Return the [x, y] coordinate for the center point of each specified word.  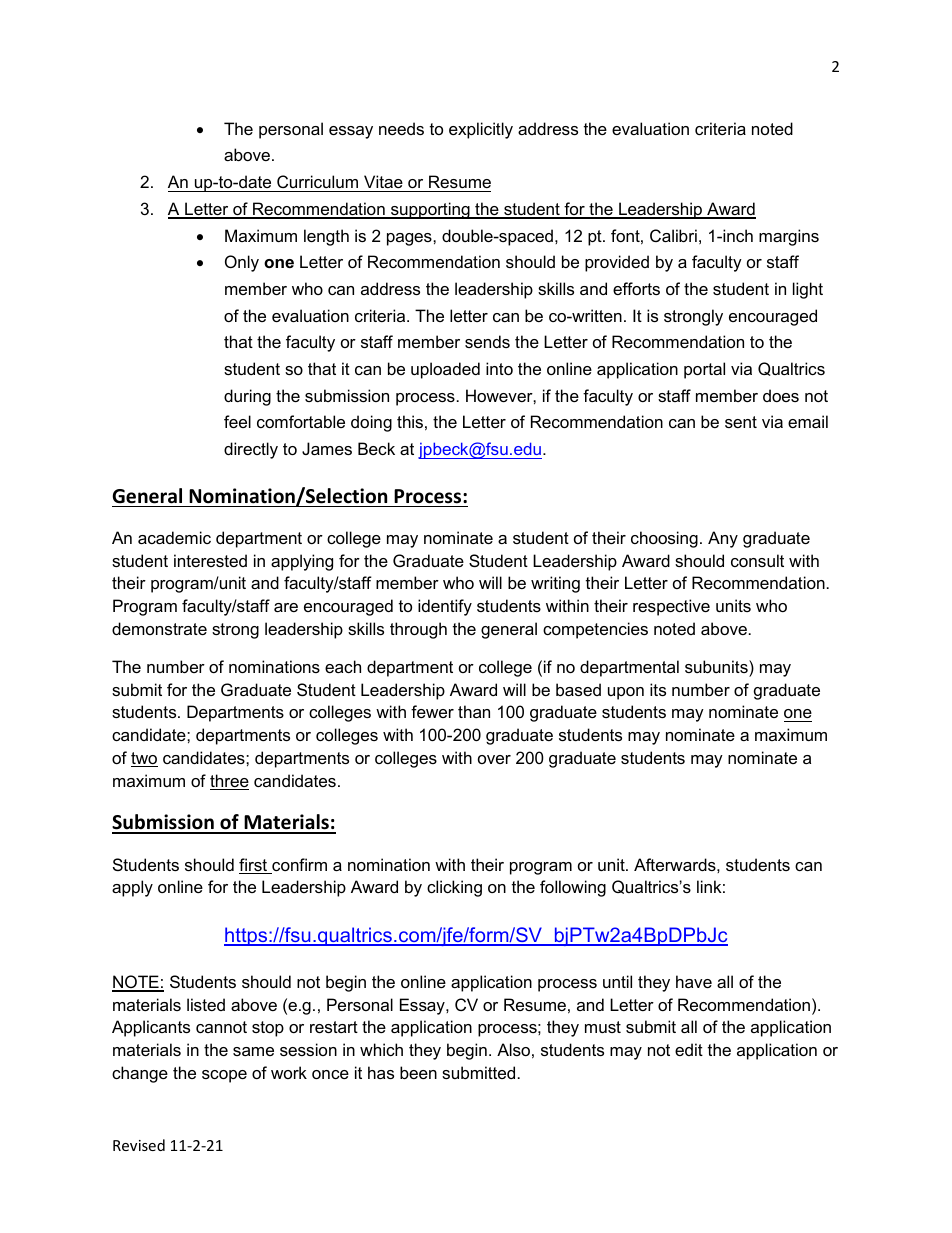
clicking [454, 888]
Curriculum [317, 181]
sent [741, 422]
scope [224, 1076]
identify [445, 607]
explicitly [481, 130]
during [247, 397]
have [694, 981]
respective [671, 607]
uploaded [445, 370]
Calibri [673, 235]
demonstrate [159, 628]
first [254, 866]
